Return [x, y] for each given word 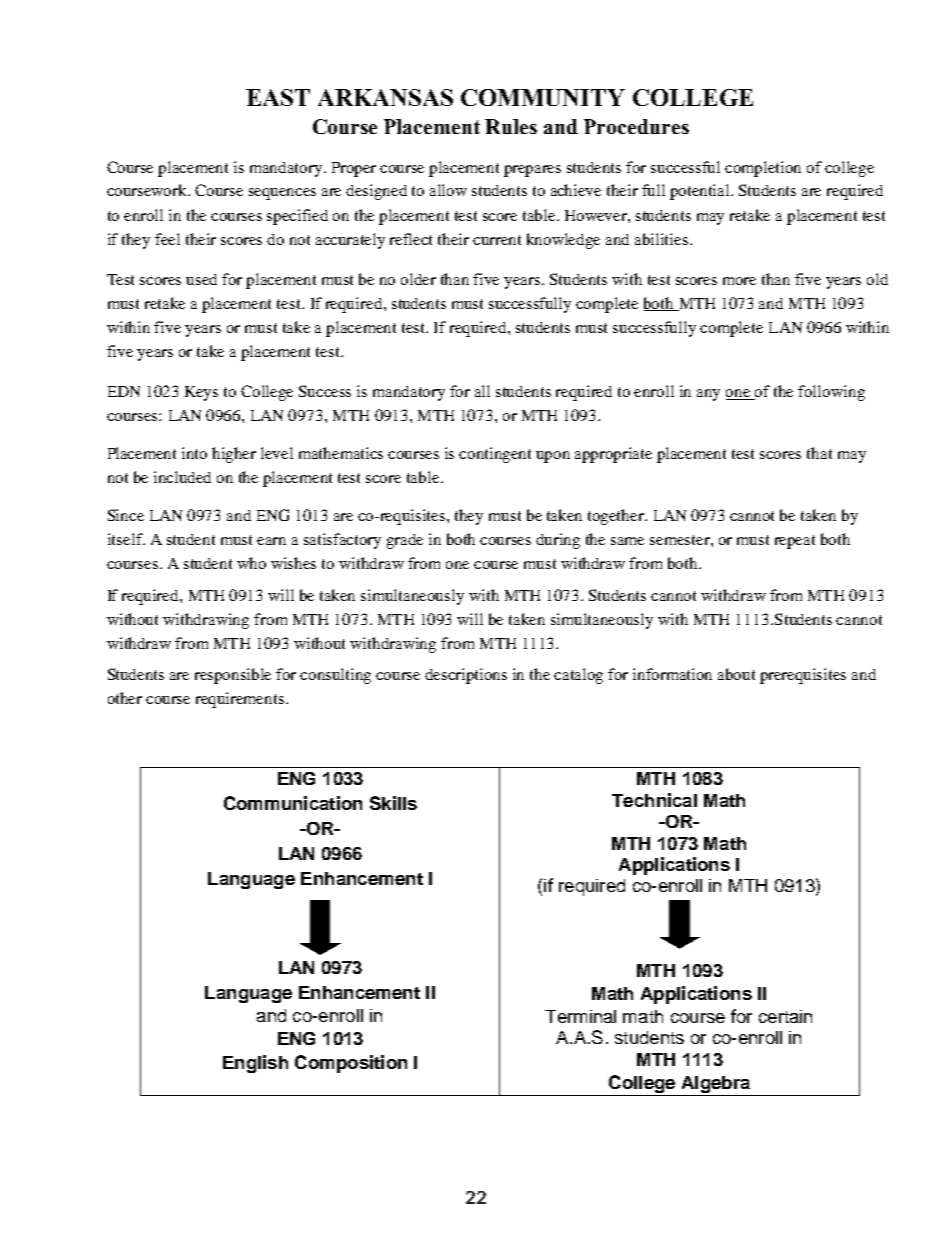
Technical [654, 800]
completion [763, 169]
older [418, 279]
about [736, 674]
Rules [511, 126]
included [182, 477]
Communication [293, 803]
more [739, 281]
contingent [495, 455]
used [201, 279]
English [255, 1064]
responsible [233, 676]
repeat [795, 542]
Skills [393, 803]
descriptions [466, 676]
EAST [278, 97]
